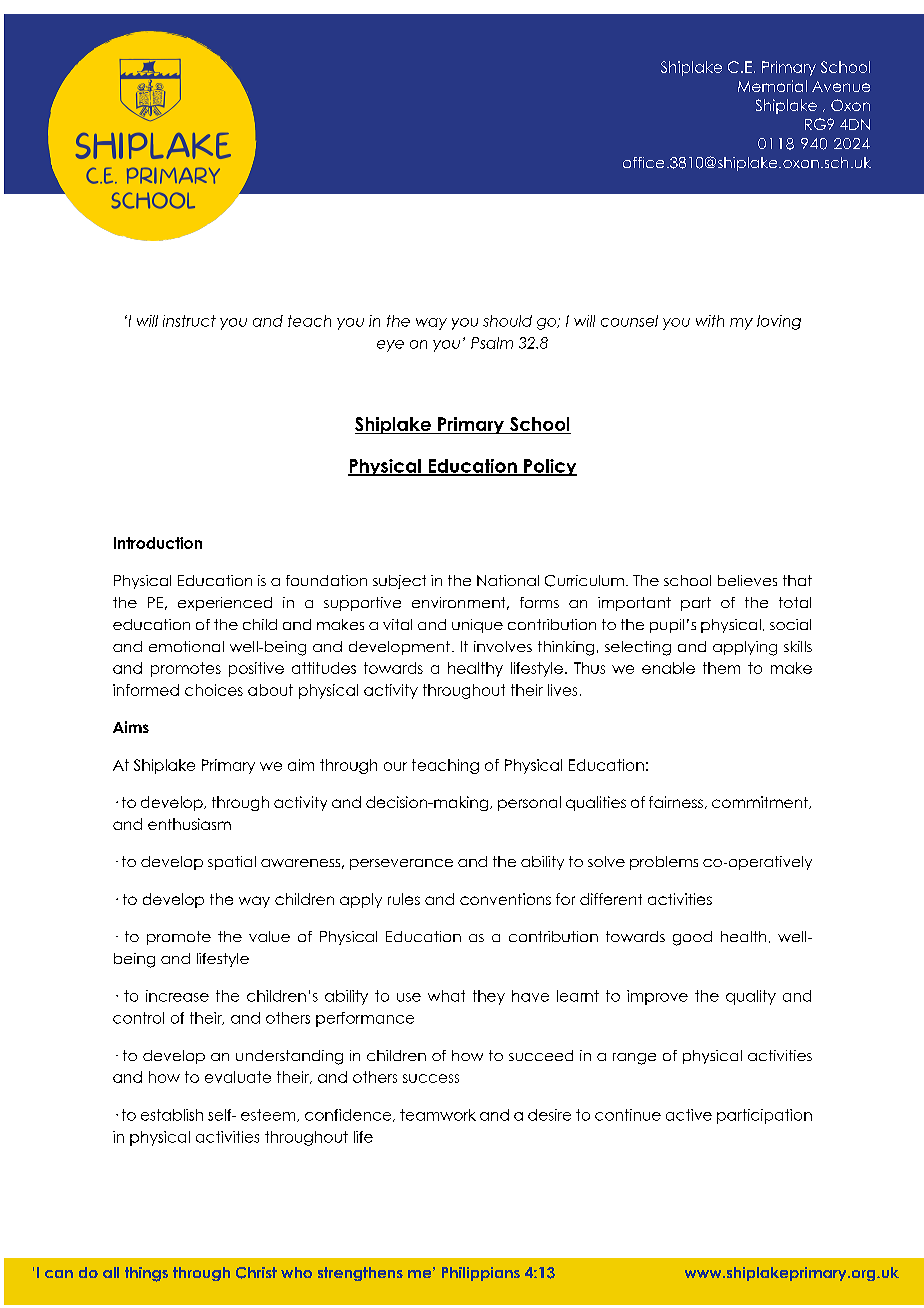 The width and height of the image is (924, 1308). Describe the element at coordinates (772, 86) in the image. I see `Memorial` at that location.
